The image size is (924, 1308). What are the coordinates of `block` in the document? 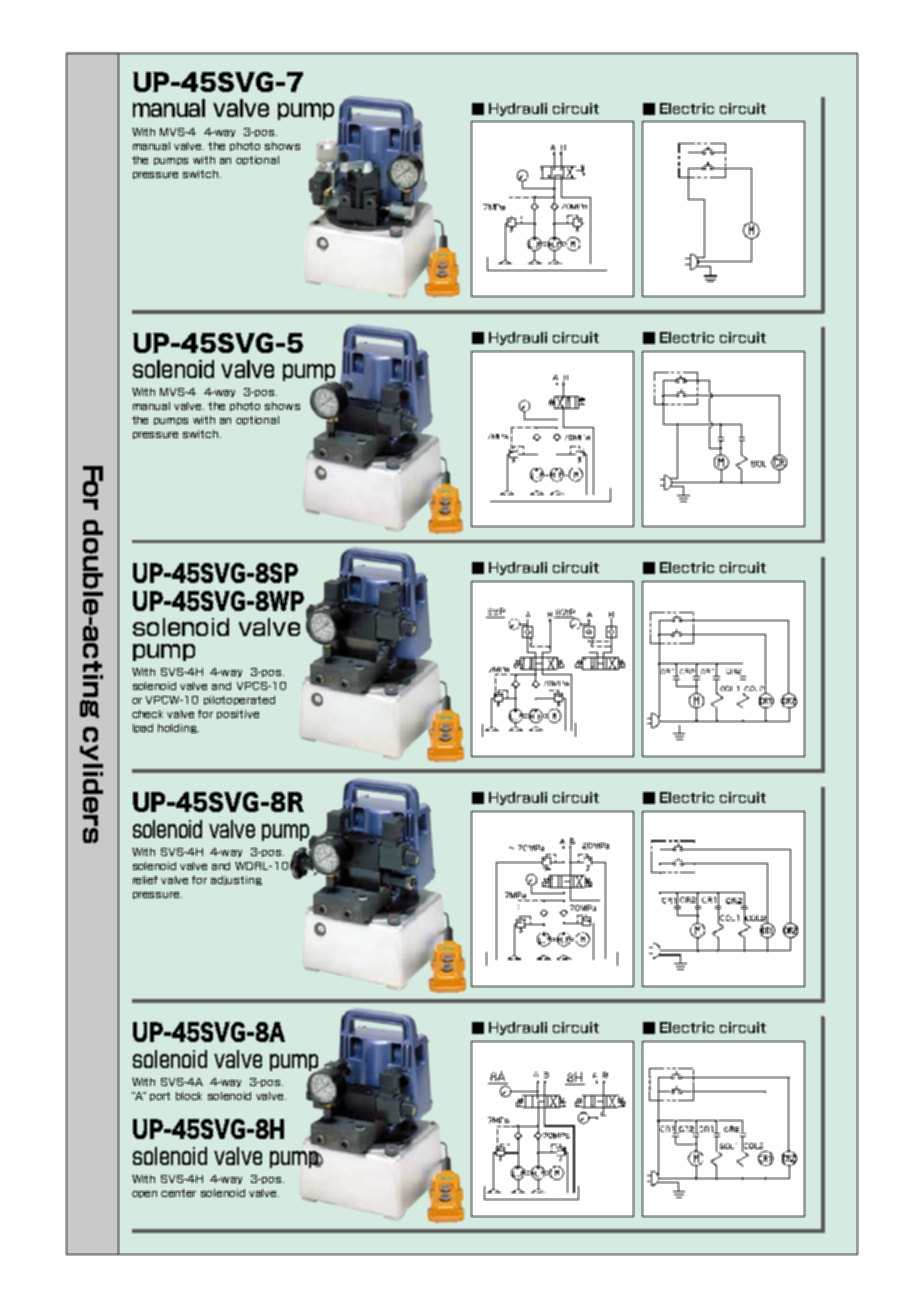 It's located at (189, 1096).
